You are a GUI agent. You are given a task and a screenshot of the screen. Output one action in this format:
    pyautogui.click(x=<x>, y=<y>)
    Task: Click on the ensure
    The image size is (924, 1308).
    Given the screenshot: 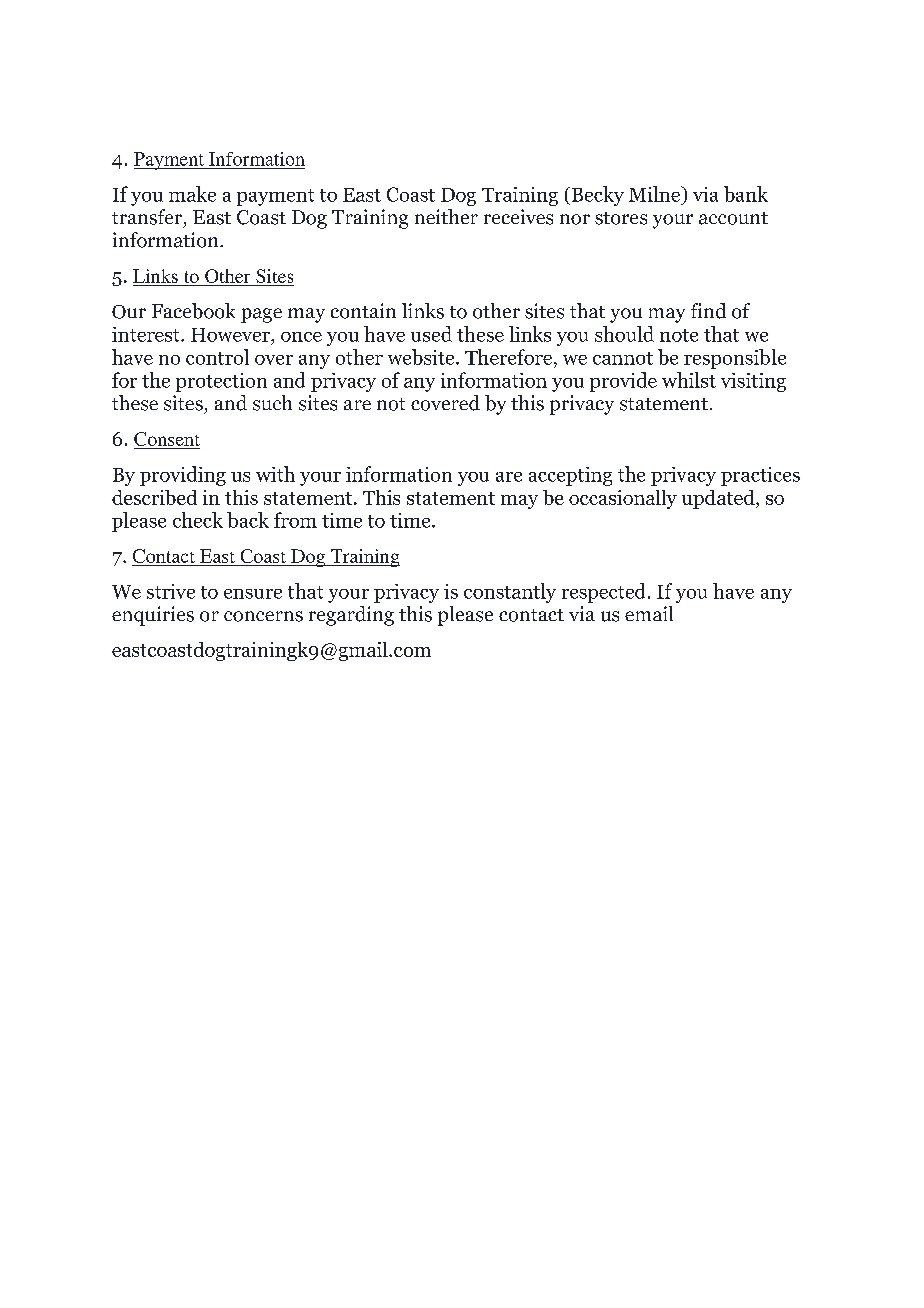 What is the action you would take?
    pyautogui.click(x=253, y=594)
